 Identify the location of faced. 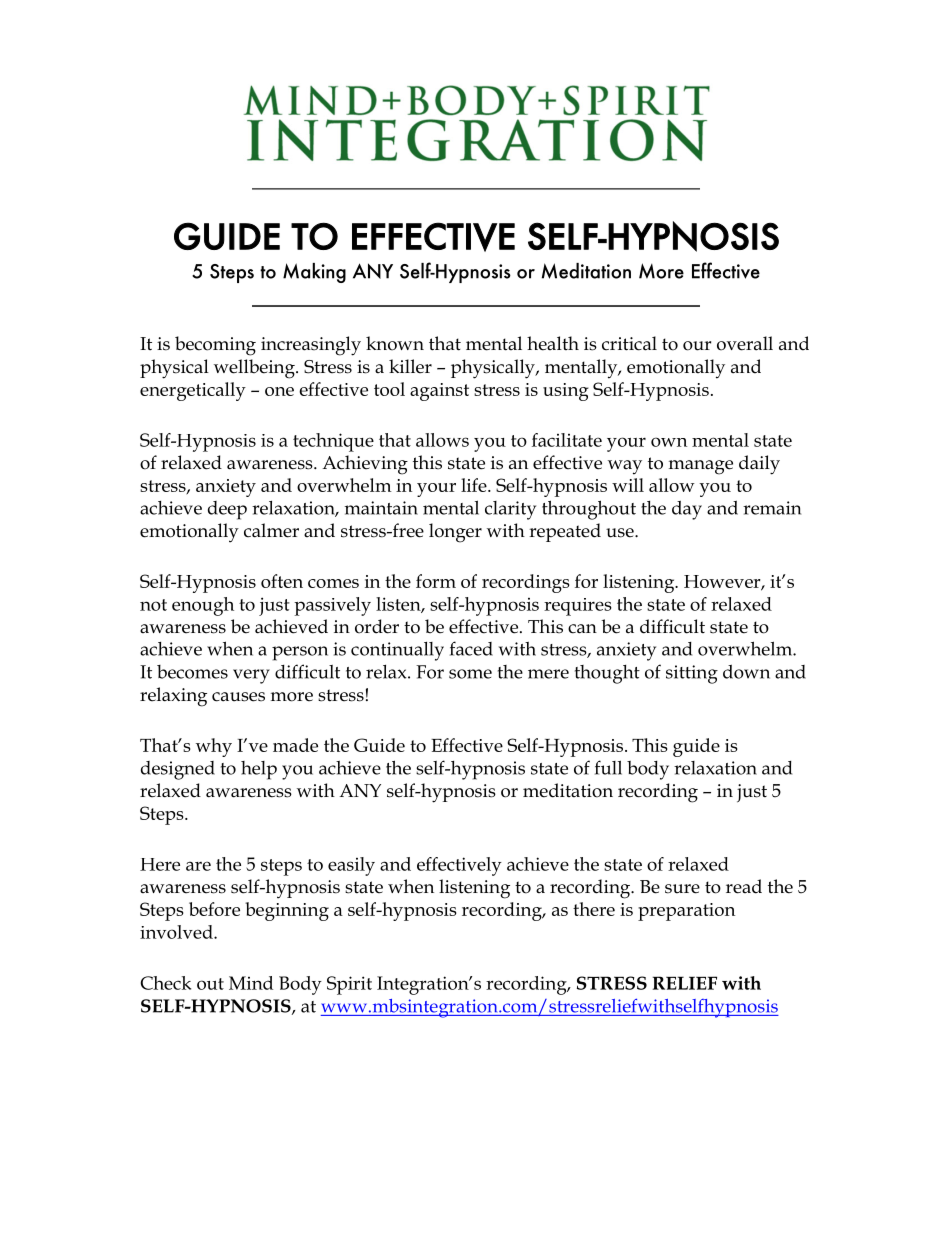
(471, 648).
